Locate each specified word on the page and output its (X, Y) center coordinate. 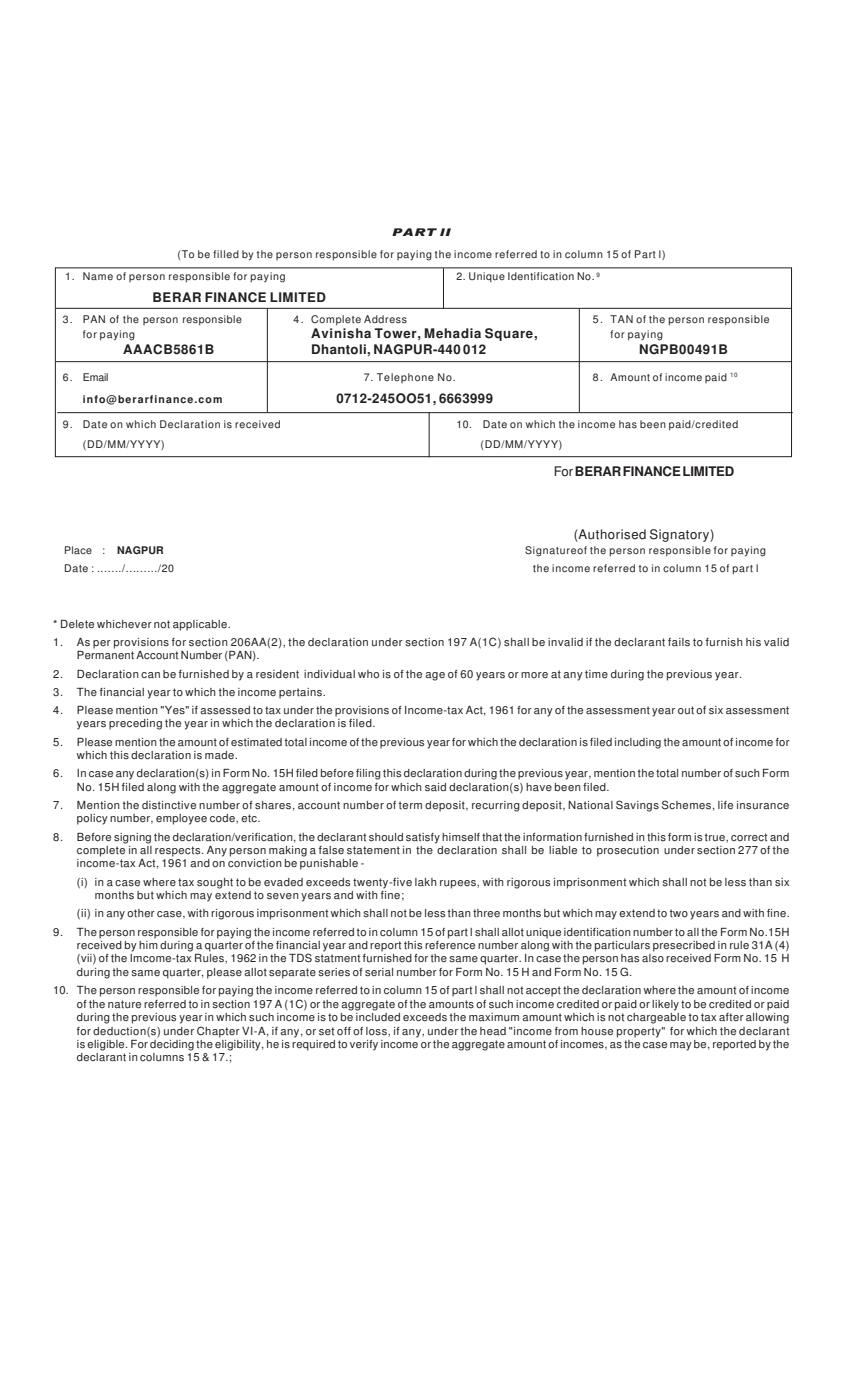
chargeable (656, 1017)
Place (78, 550)
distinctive (169, 805)
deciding (171, 1044)
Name (98, 276)
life (725, 805)
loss (377, 1031)
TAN (621, 319)
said (435, 787)
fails (679, 642)
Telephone (405, 378)
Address (385, 319)
